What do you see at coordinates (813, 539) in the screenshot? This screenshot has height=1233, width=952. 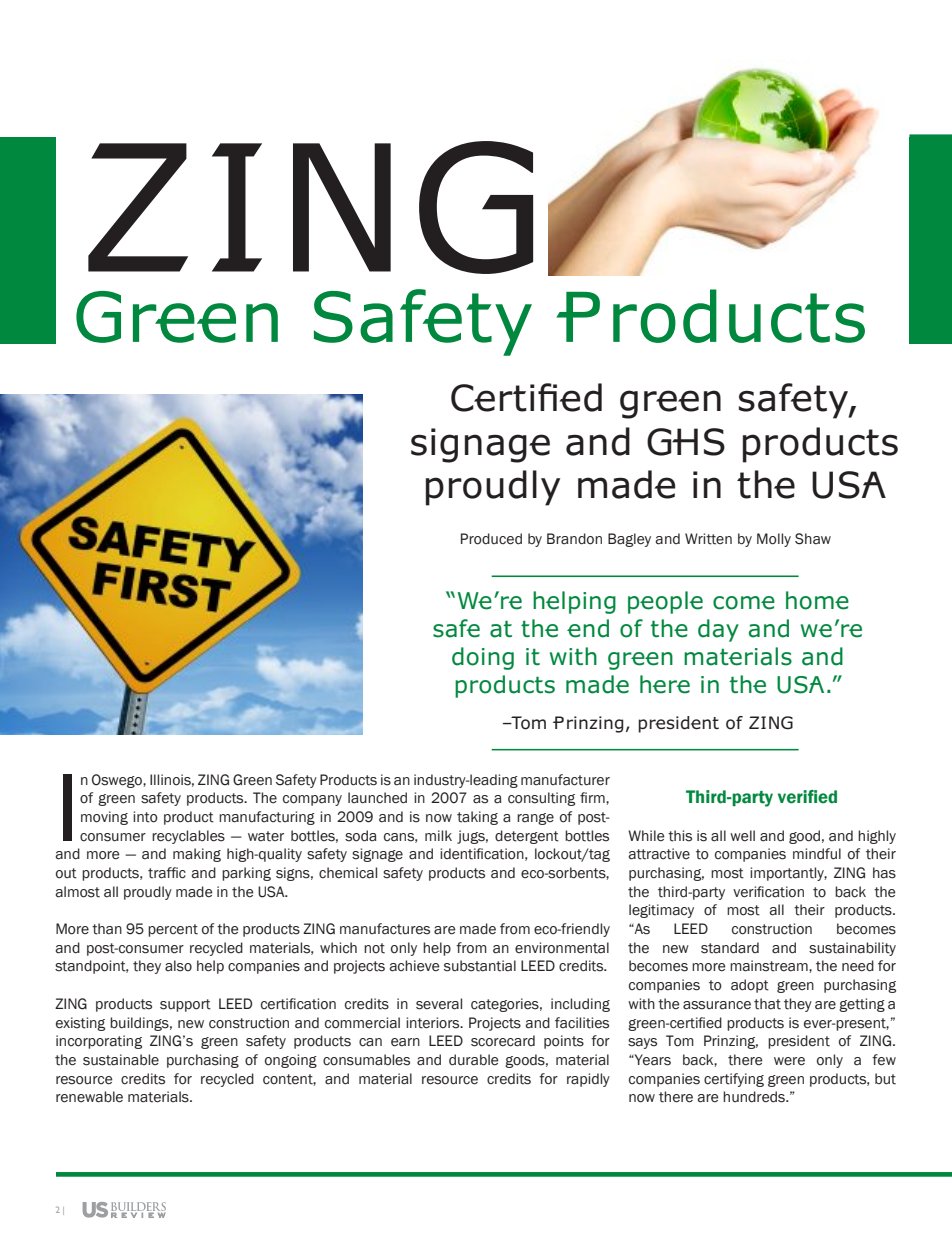 I see `Shaw` at bounding box center [813, 539].
